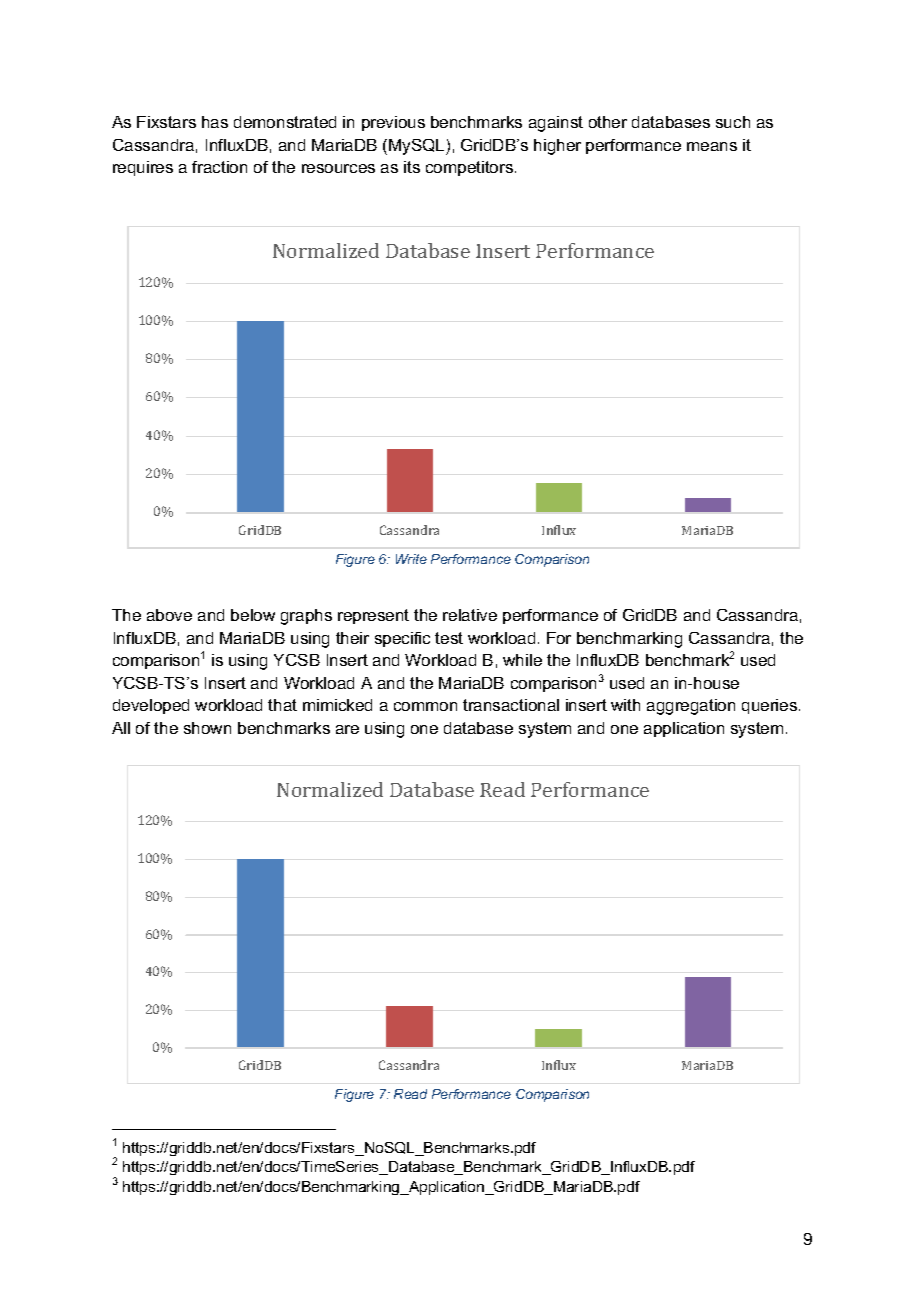  Describe the element at coordinates (219, 167) in the image. I see `fraction` at that location.
